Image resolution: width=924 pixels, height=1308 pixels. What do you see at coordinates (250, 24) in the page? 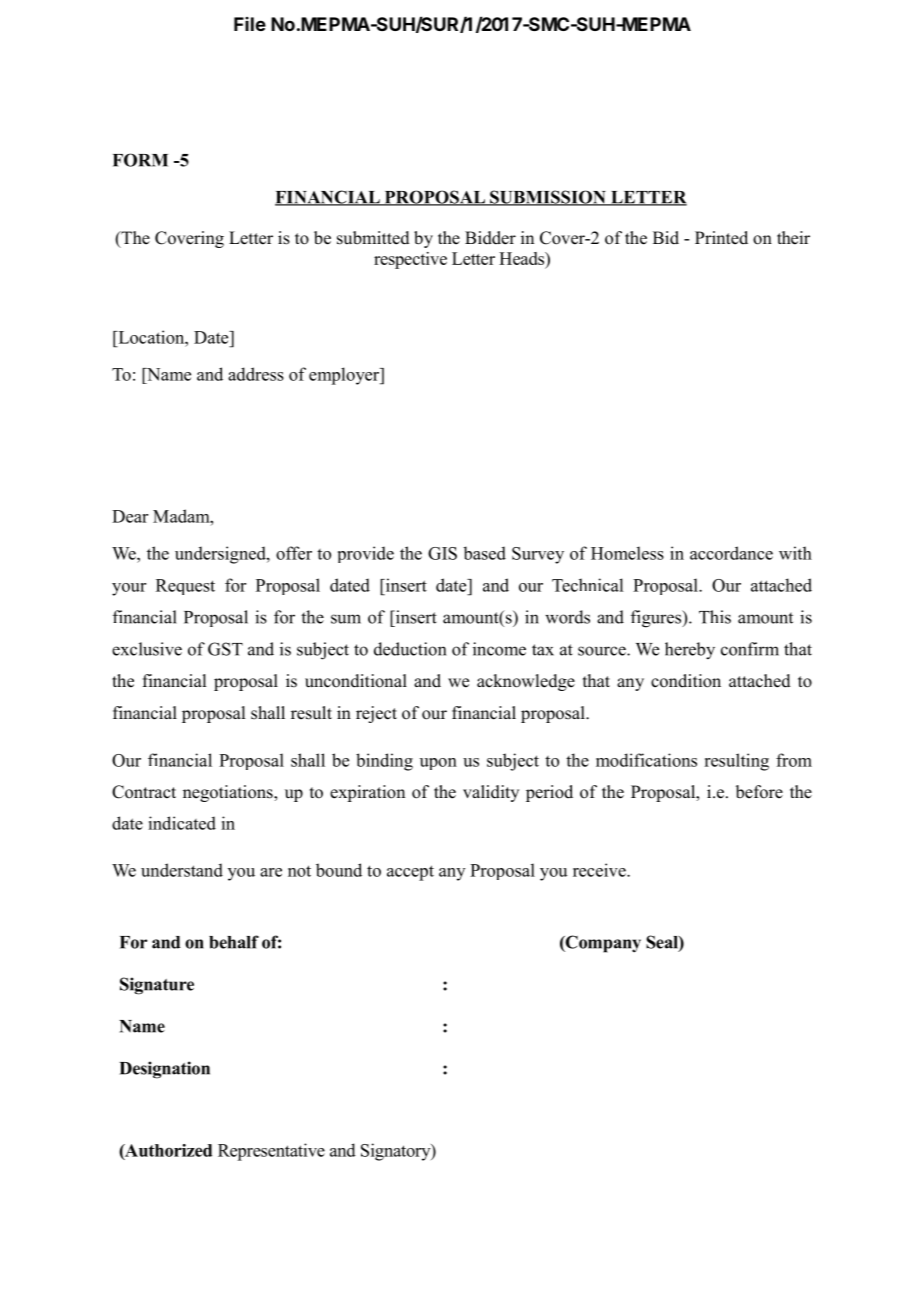
I see `File` at bounding box center [250, 24].
